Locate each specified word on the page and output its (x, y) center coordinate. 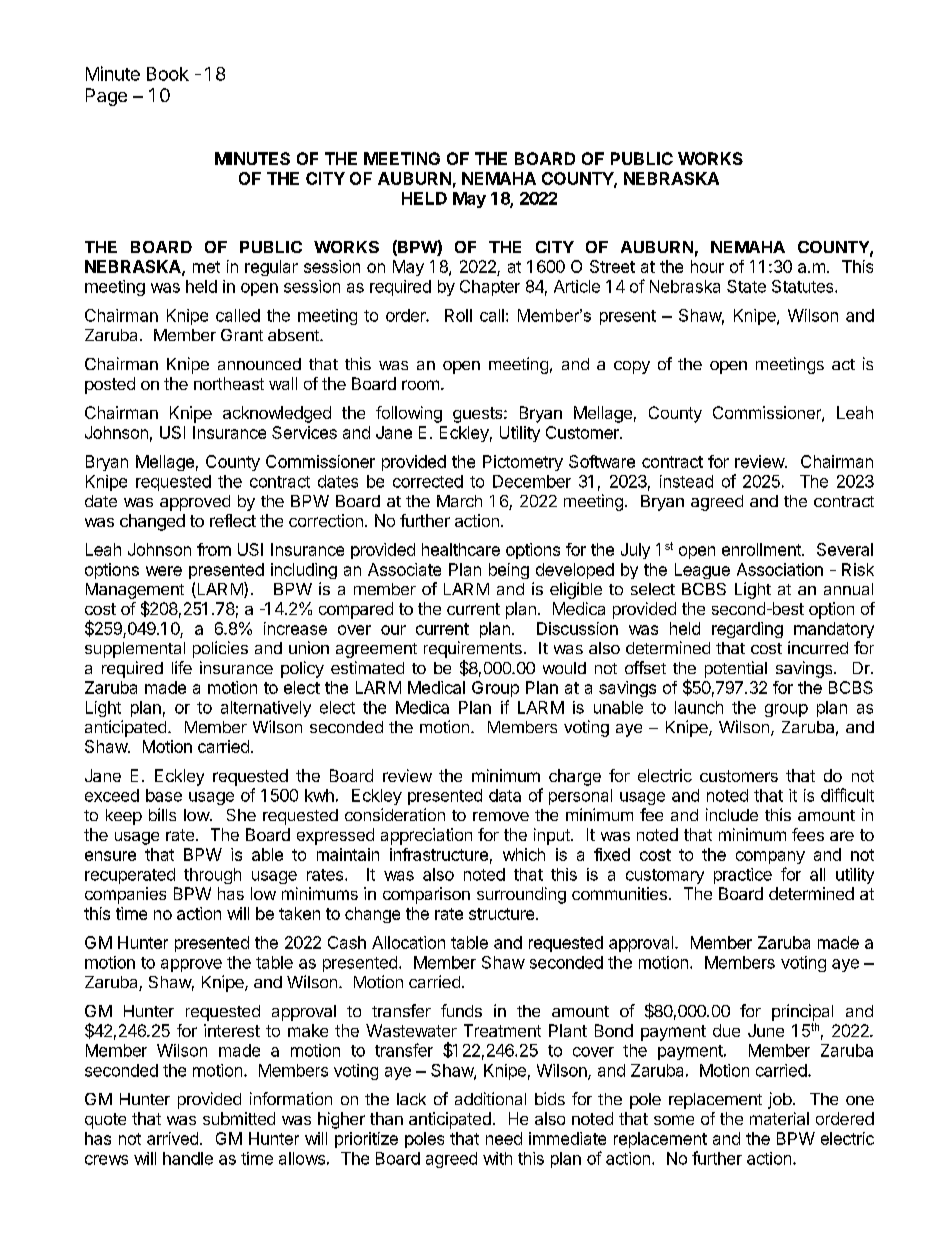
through (212, 876)
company (770, 857)
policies (220, 649)
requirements (473, 649)
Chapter (490, 288)
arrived (172, 1138)
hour (707, 266)
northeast (229, 383)
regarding (747, 630)
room (420, 385)
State (746, 286)
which (524, 854)
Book (168, 74)
